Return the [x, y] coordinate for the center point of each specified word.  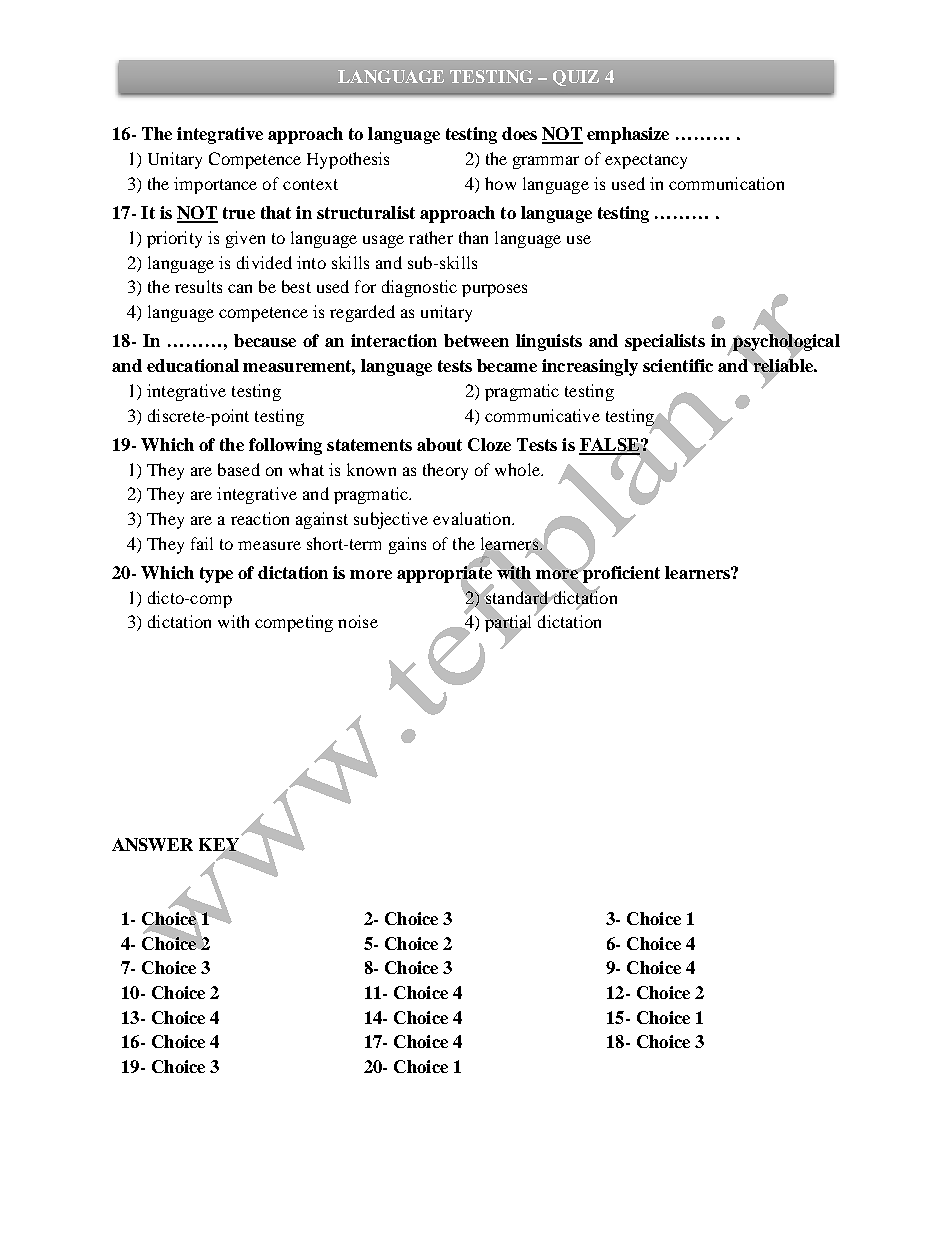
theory [445, 471]
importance [215, 185]
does [519, 133]
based [239, 469]
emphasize [628, 135]
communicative [542, 415]
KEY [220, 845]
